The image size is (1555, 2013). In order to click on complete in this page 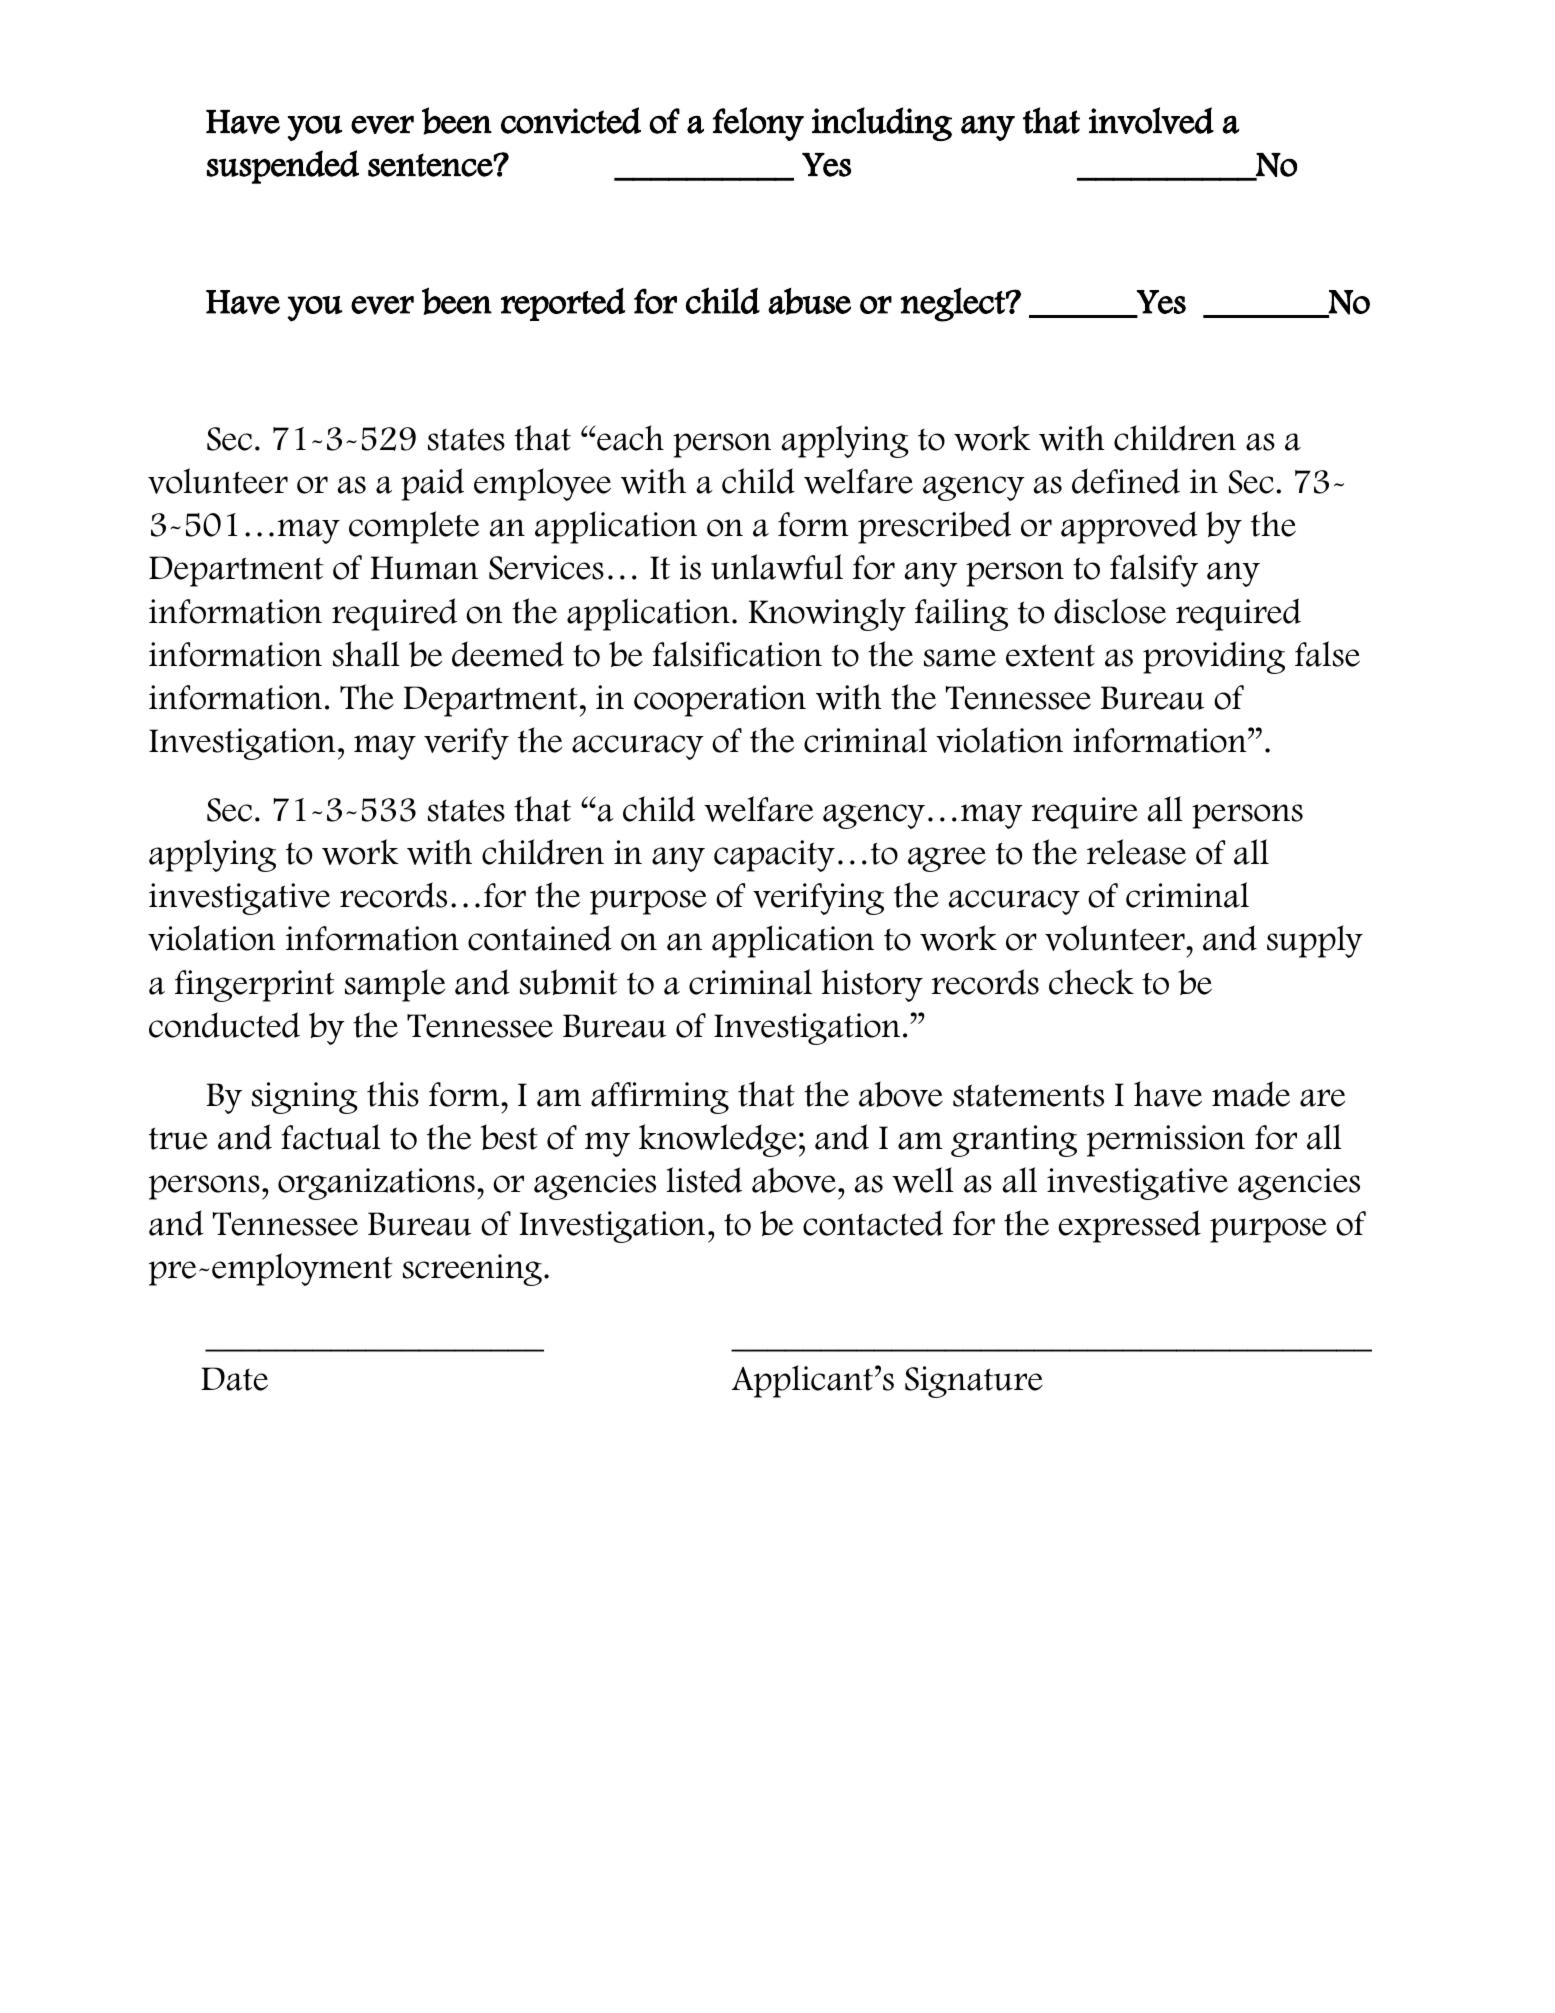, I will do `click(414, 527)`.
